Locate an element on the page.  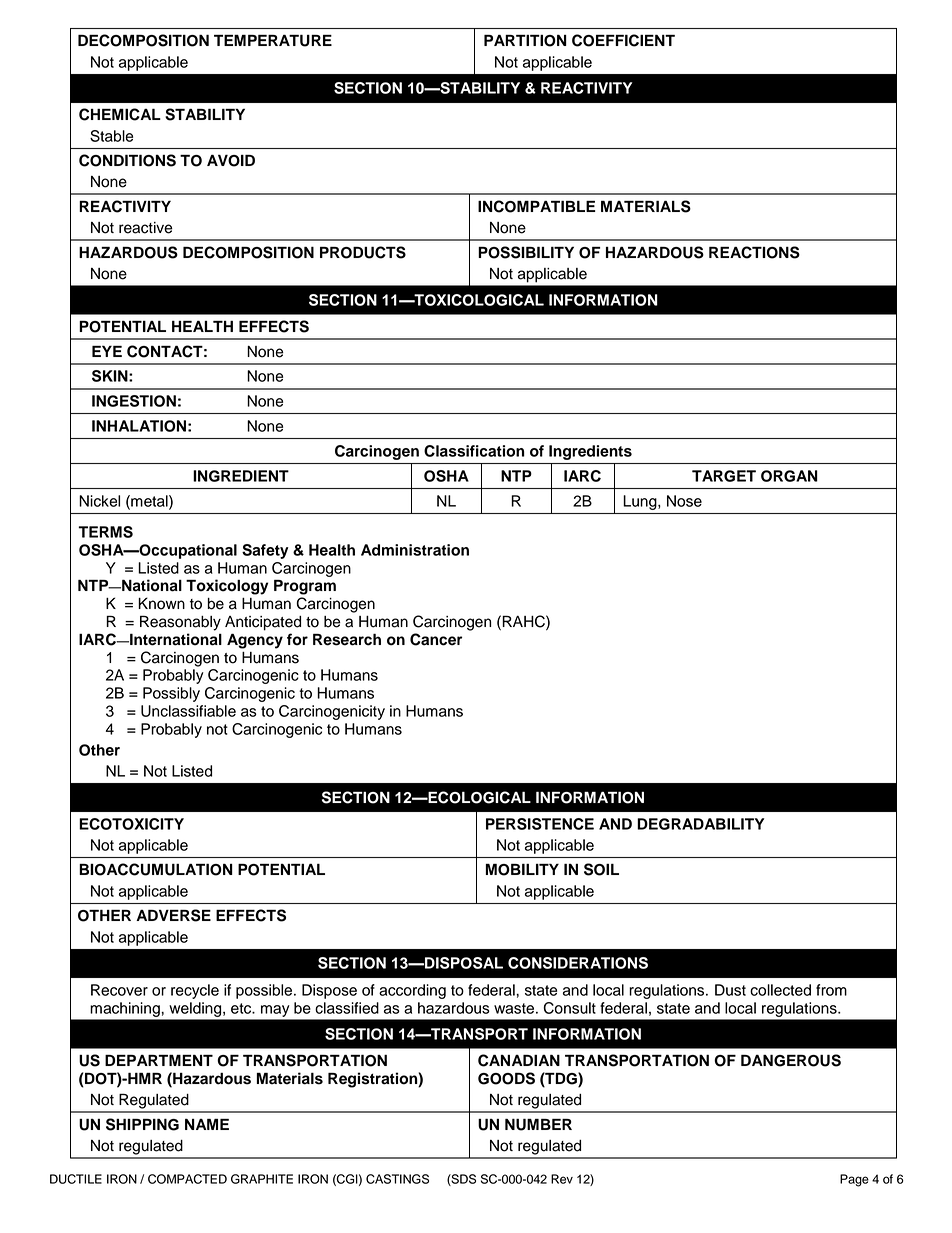
Classification is located at coordinates (474, 451).
